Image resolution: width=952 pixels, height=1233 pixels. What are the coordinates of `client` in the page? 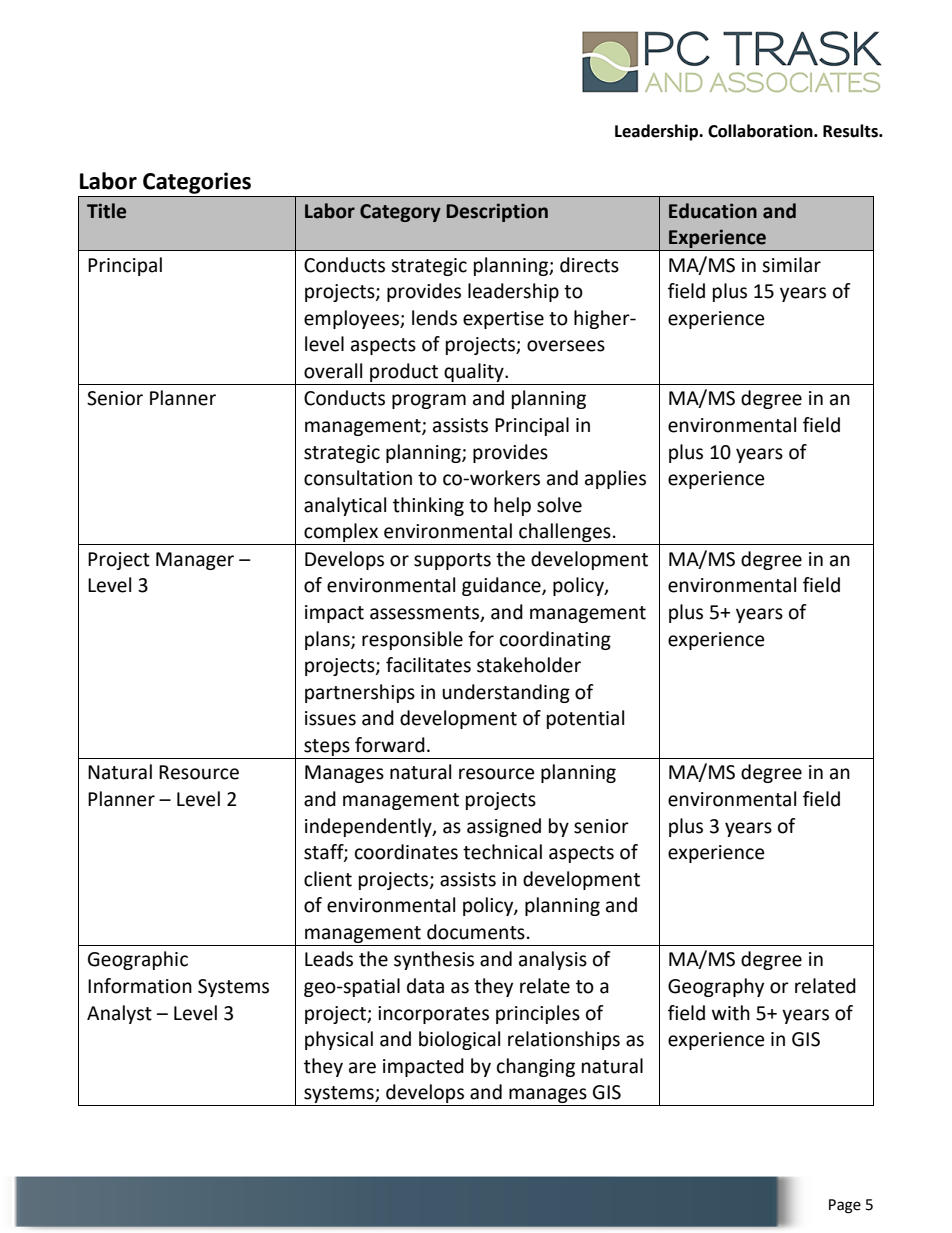 It's located at (328, 879).
